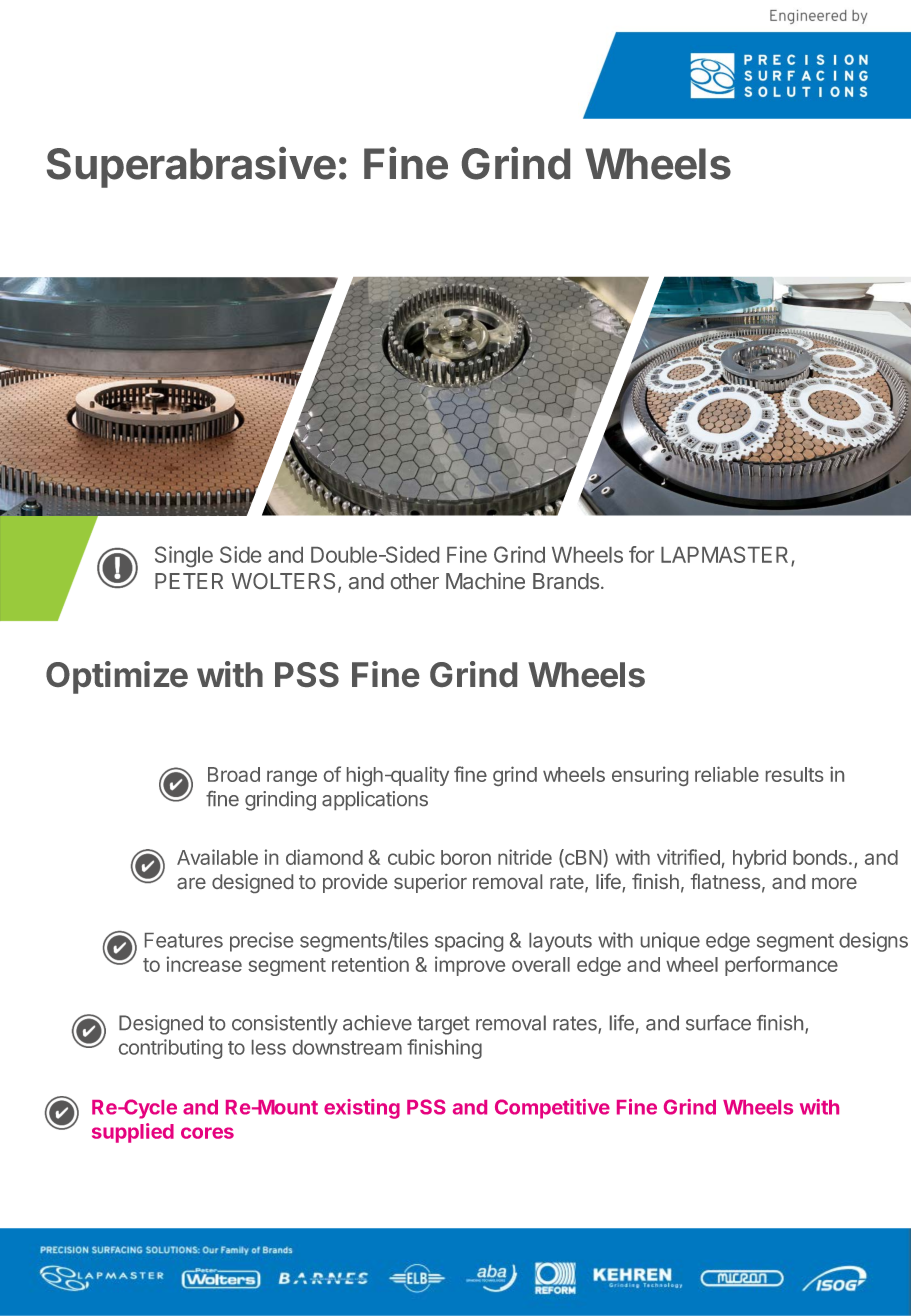 This screenshot has width=911, height=1316. Describe the element at coordinates (415, 581) in the screenshot. I see `other` at that location.
